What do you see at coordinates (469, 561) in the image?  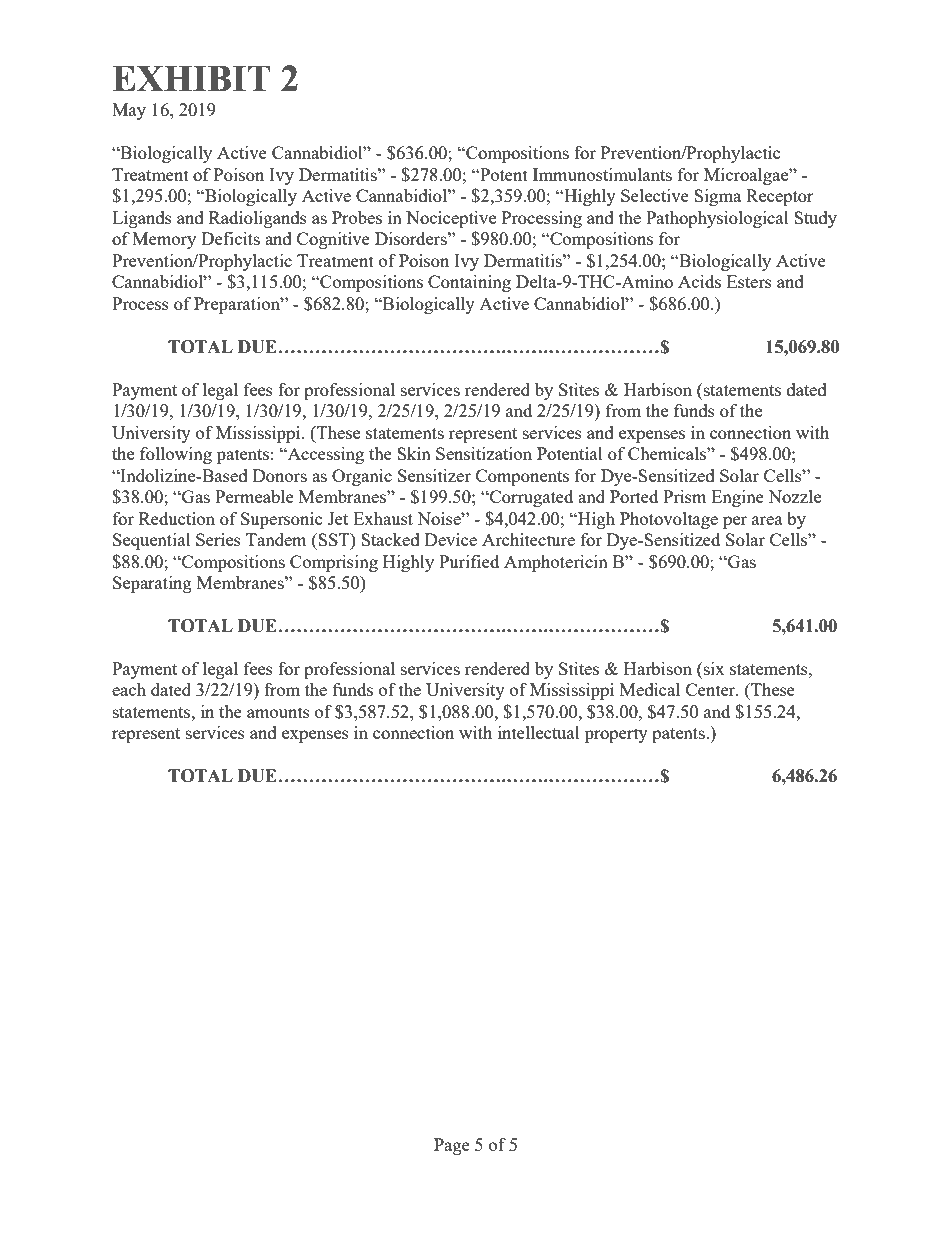 I see `Purified` at bounding box center [469, 561].
